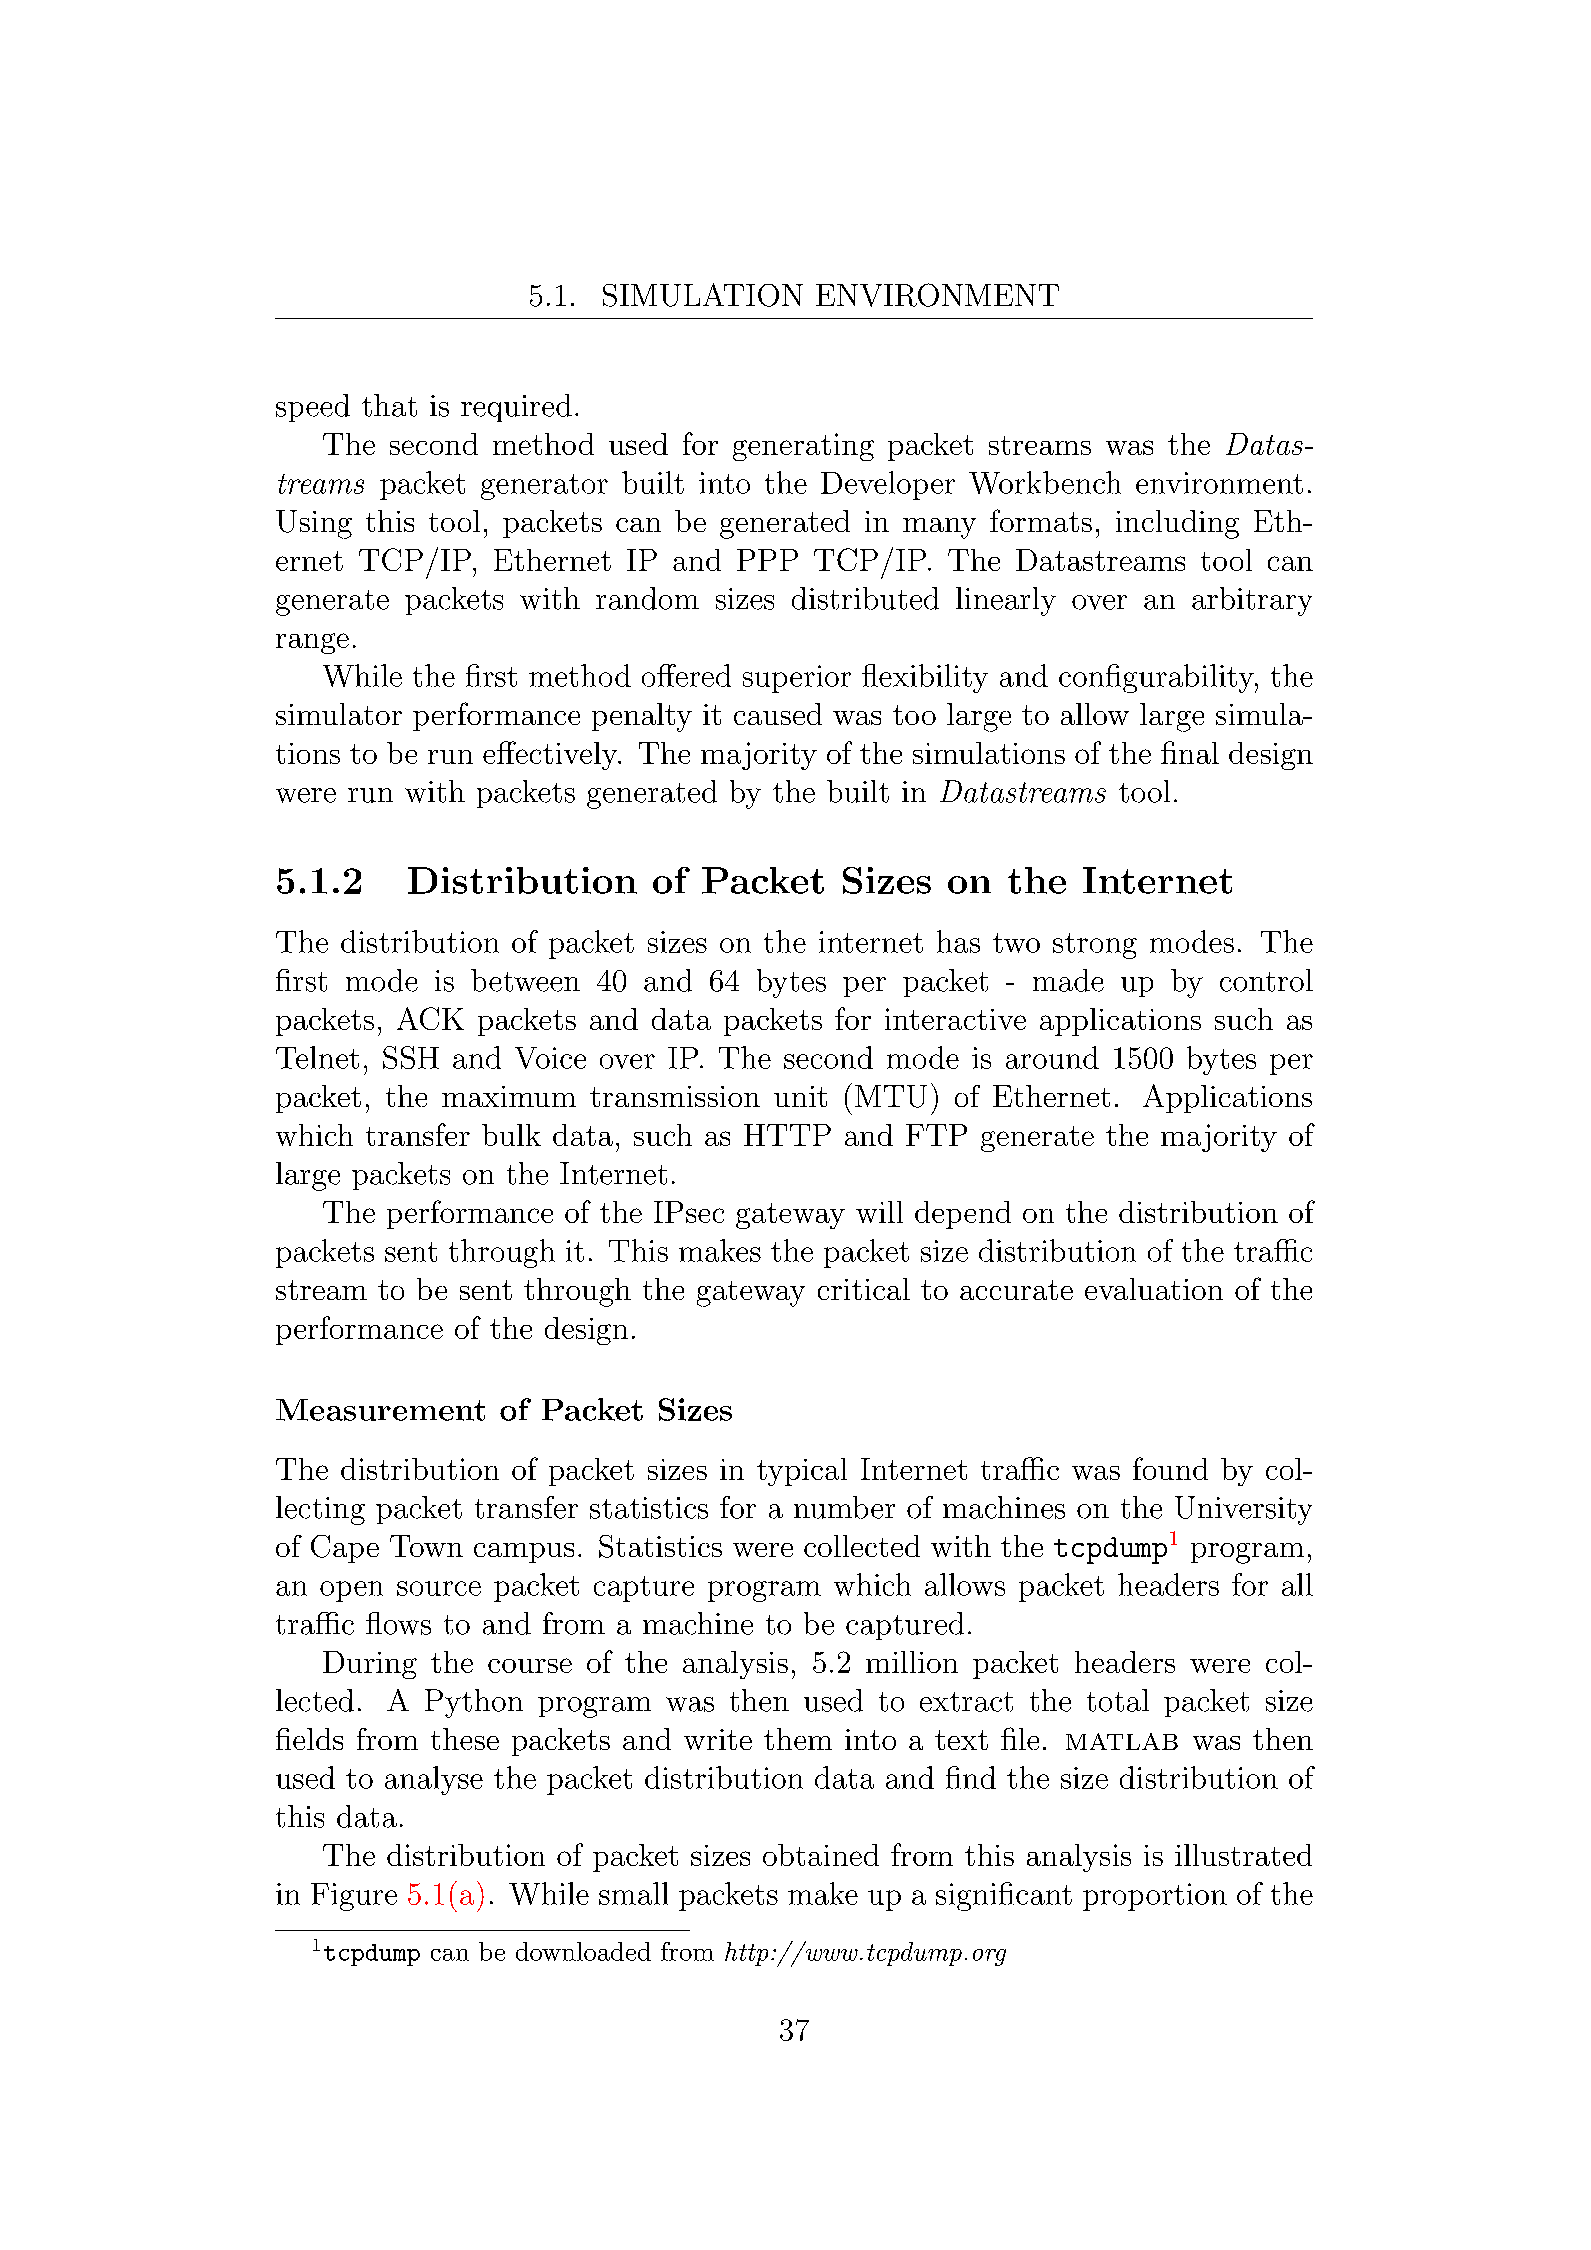  What do you see at coordinates (525, 980) in the document?
I see `between` at bounding box center [525, 980].
